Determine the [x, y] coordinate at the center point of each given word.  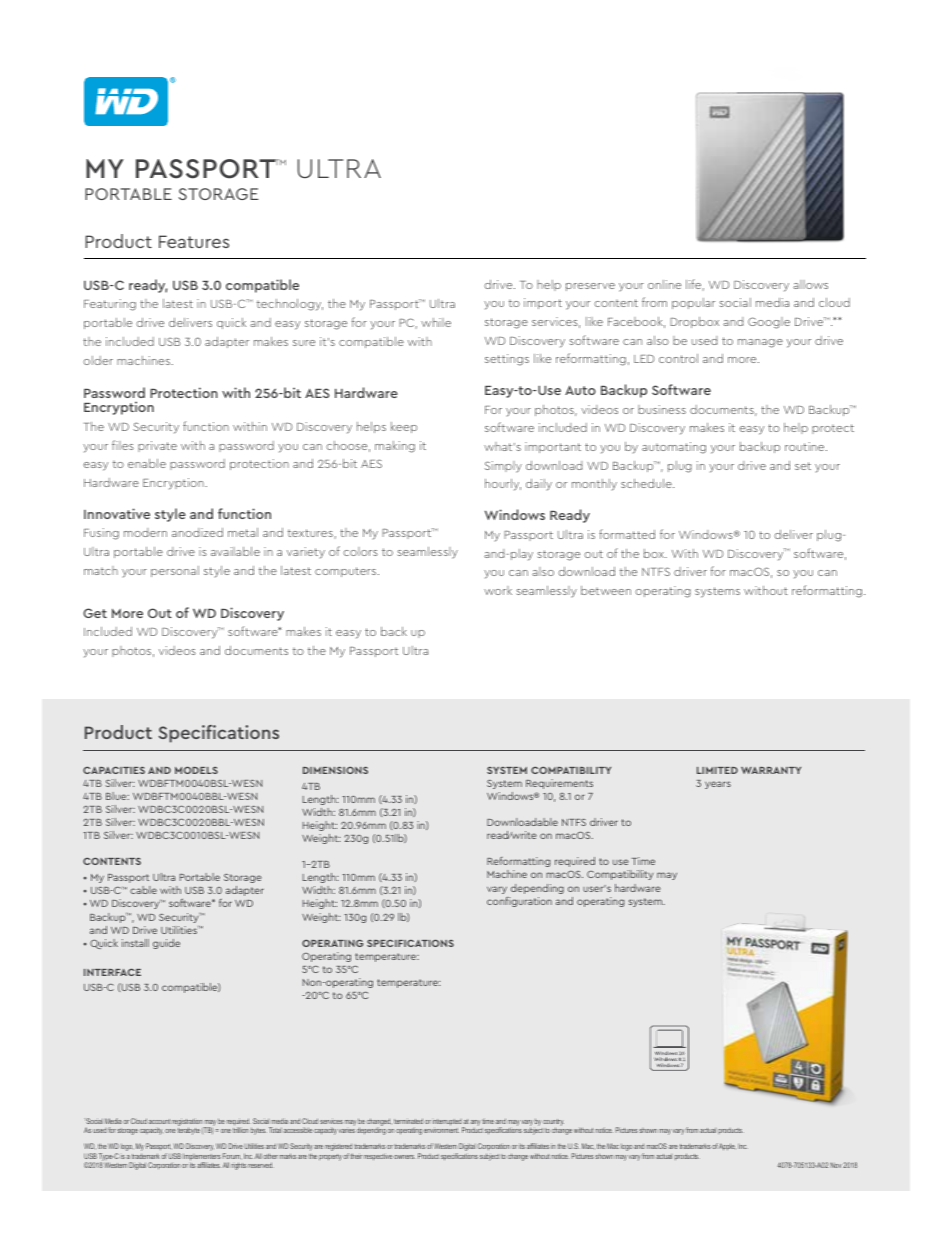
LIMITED [717, 770]
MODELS [196, 770]
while [436, 322]
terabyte [189, 1130]
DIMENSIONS [335, 770]
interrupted [447, 1123]
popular [693, 303]
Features [194, 241]
